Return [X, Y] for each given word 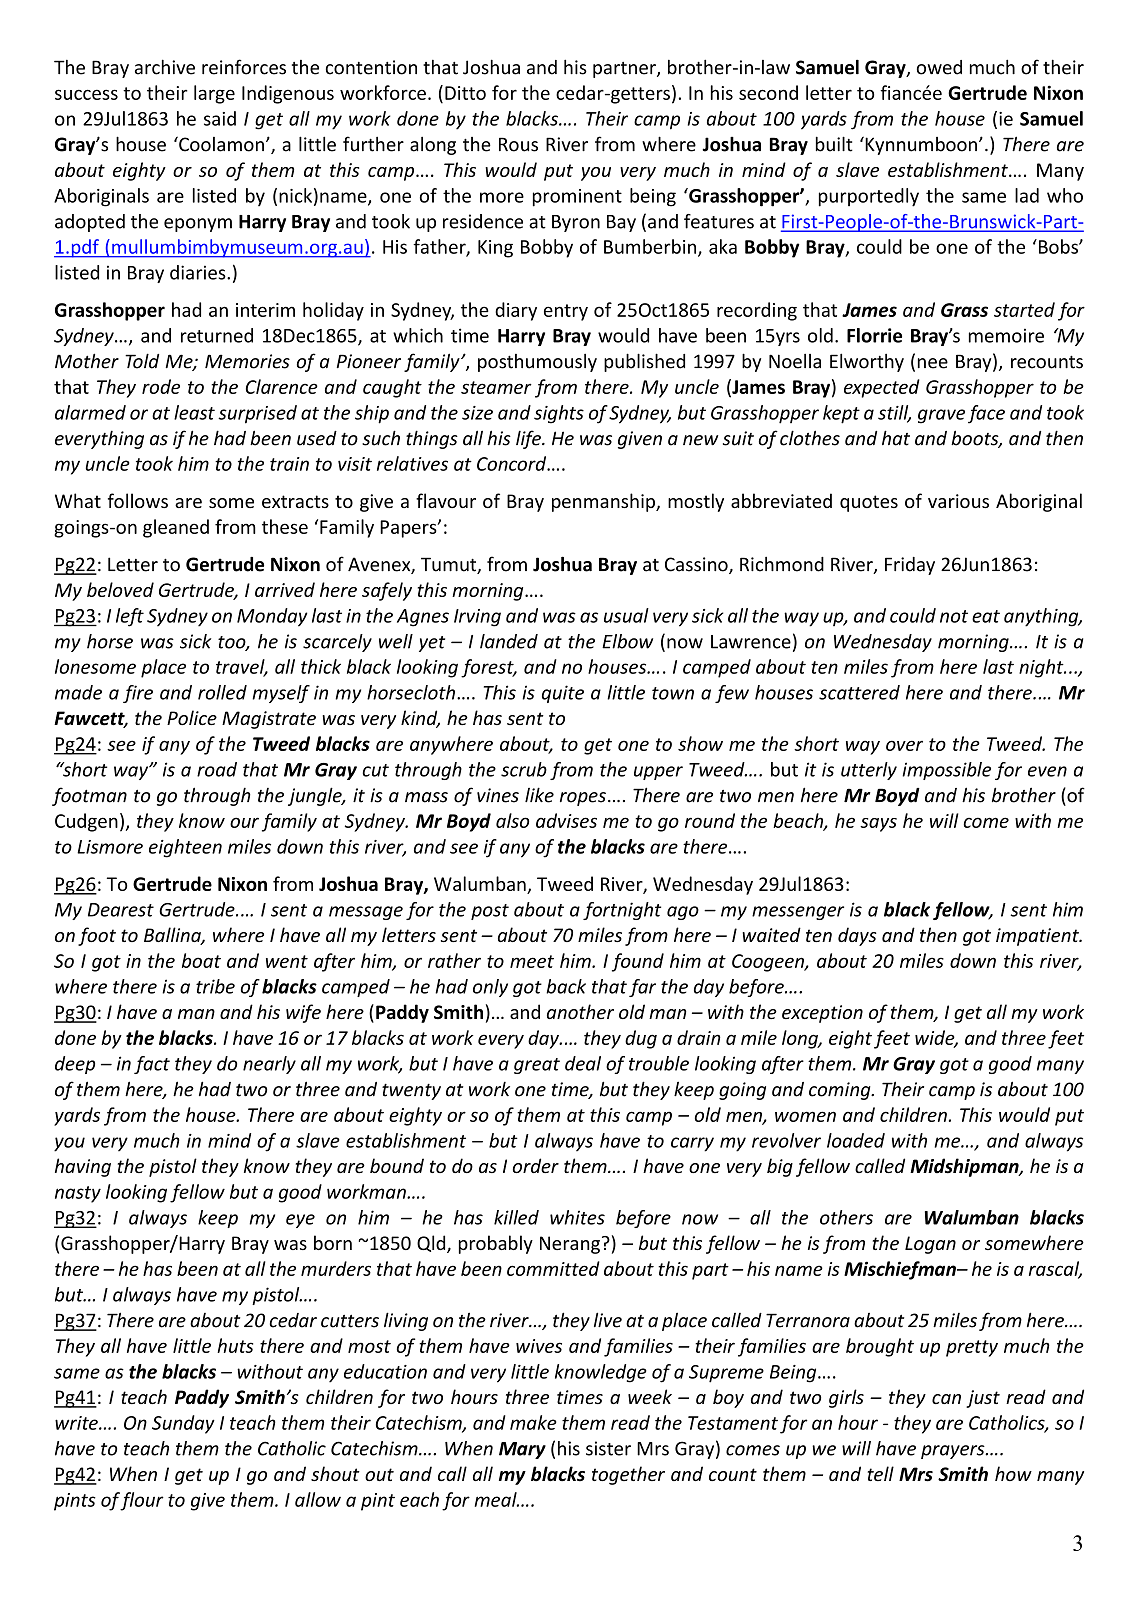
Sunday [183, 1424]
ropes [583, 799]
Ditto [465, 93]
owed [939, 67]
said [220, 118]
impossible [946, 771]
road [217, 769]
